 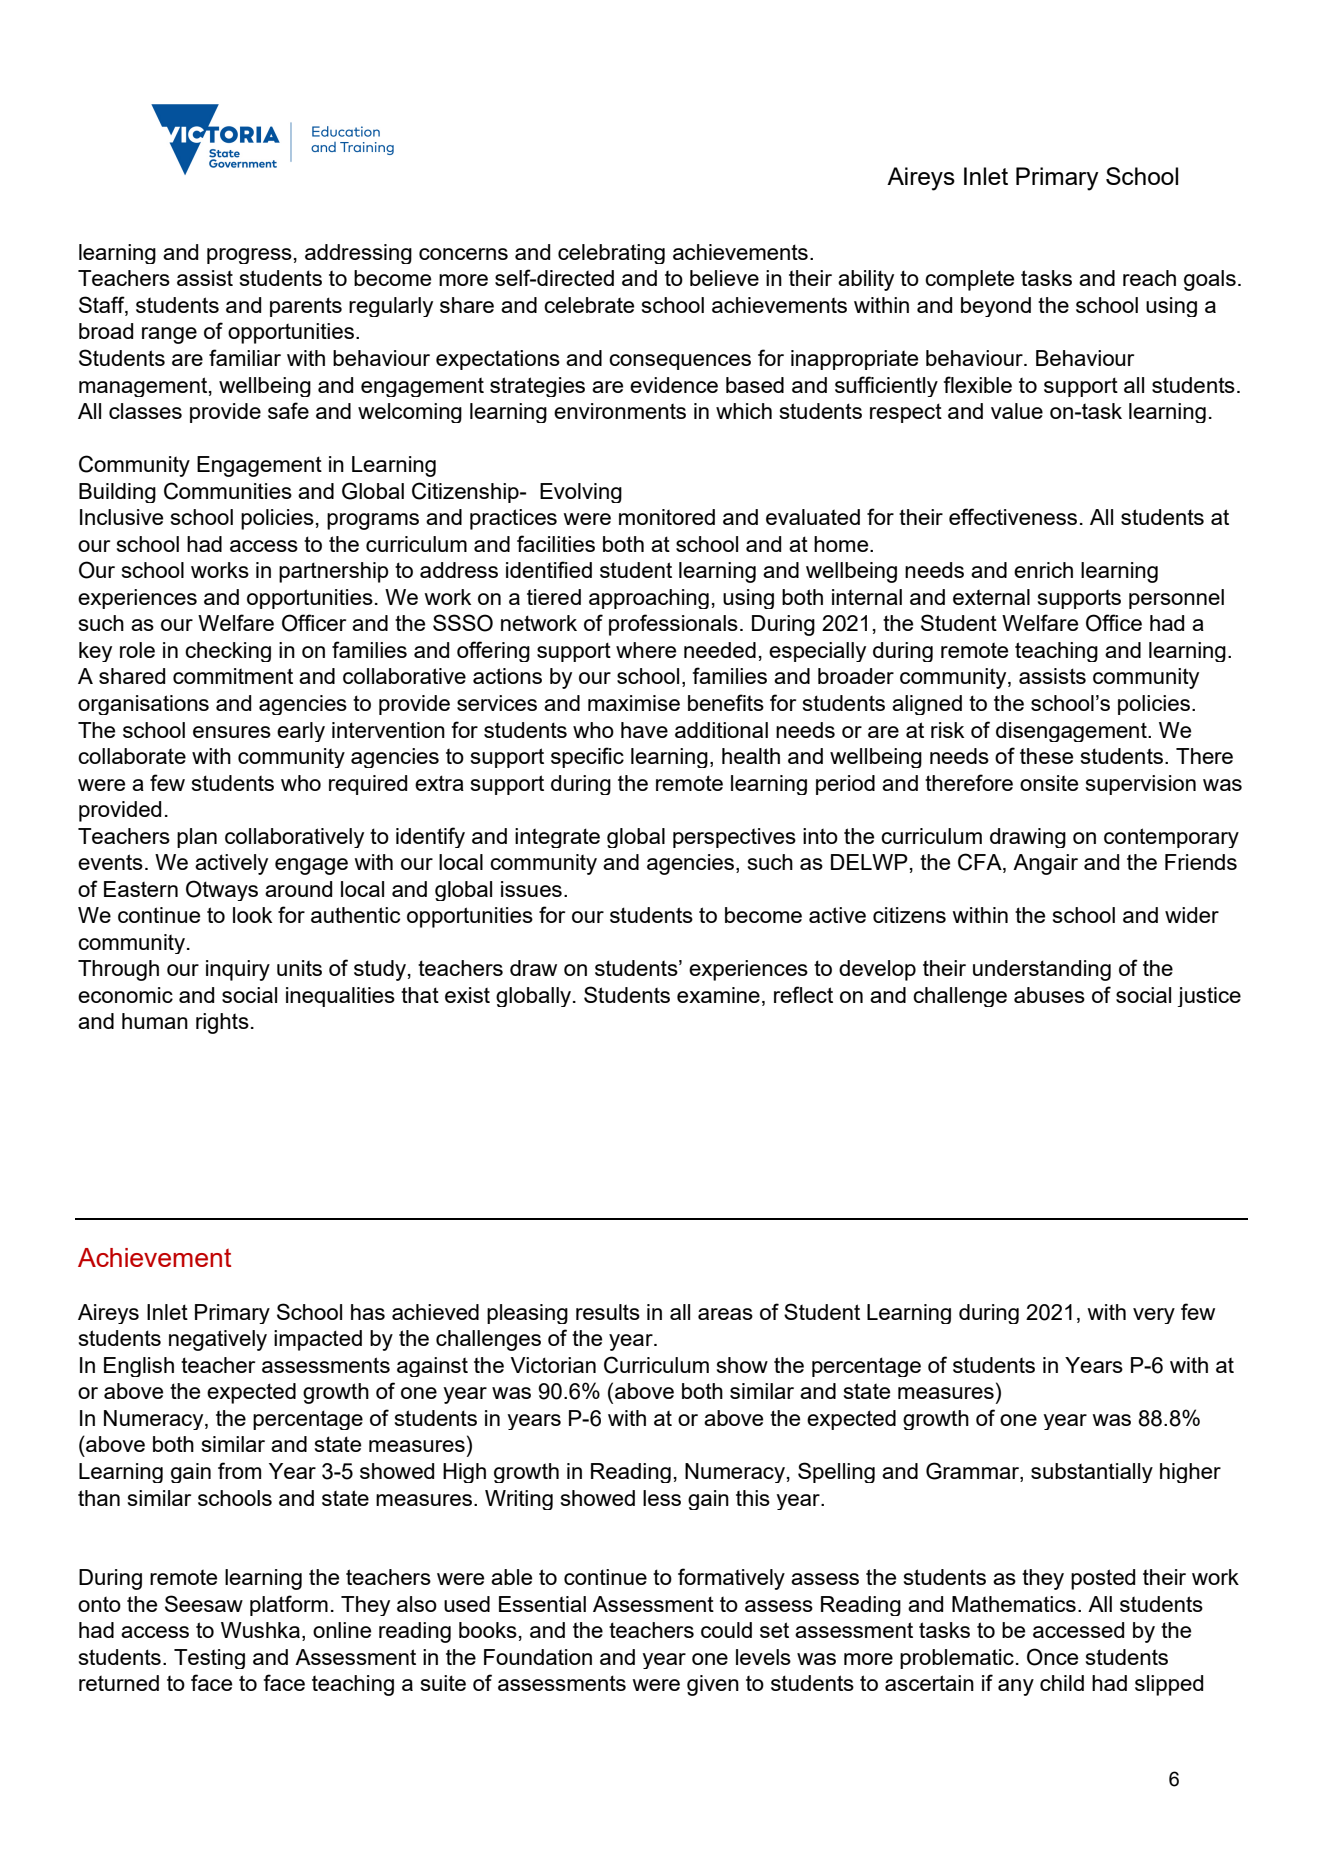 I want to click on professionals, so click(x=673, y=625).
